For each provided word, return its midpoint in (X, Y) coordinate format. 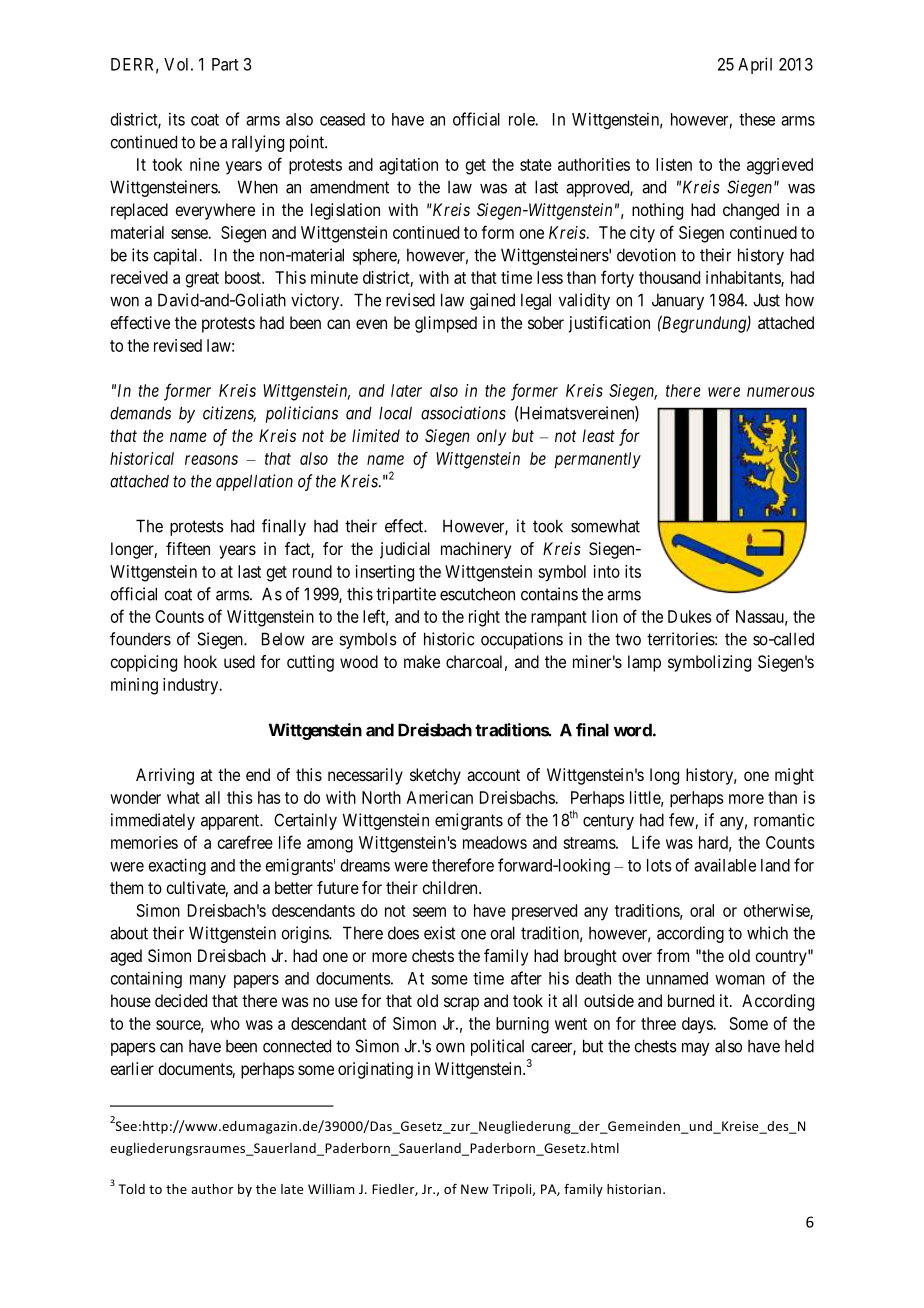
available (725, 865)
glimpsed (446, 324)
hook (200, 661)
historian (634, 1189)
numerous (781, 392)
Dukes (690, 616)
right (484, 618)
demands (140, 413)
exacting (177, 866)
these (757, 119)
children (451, 887)
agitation (408, 166)
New (475, 1189)
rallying (258, 143)
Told (131, 1189)
